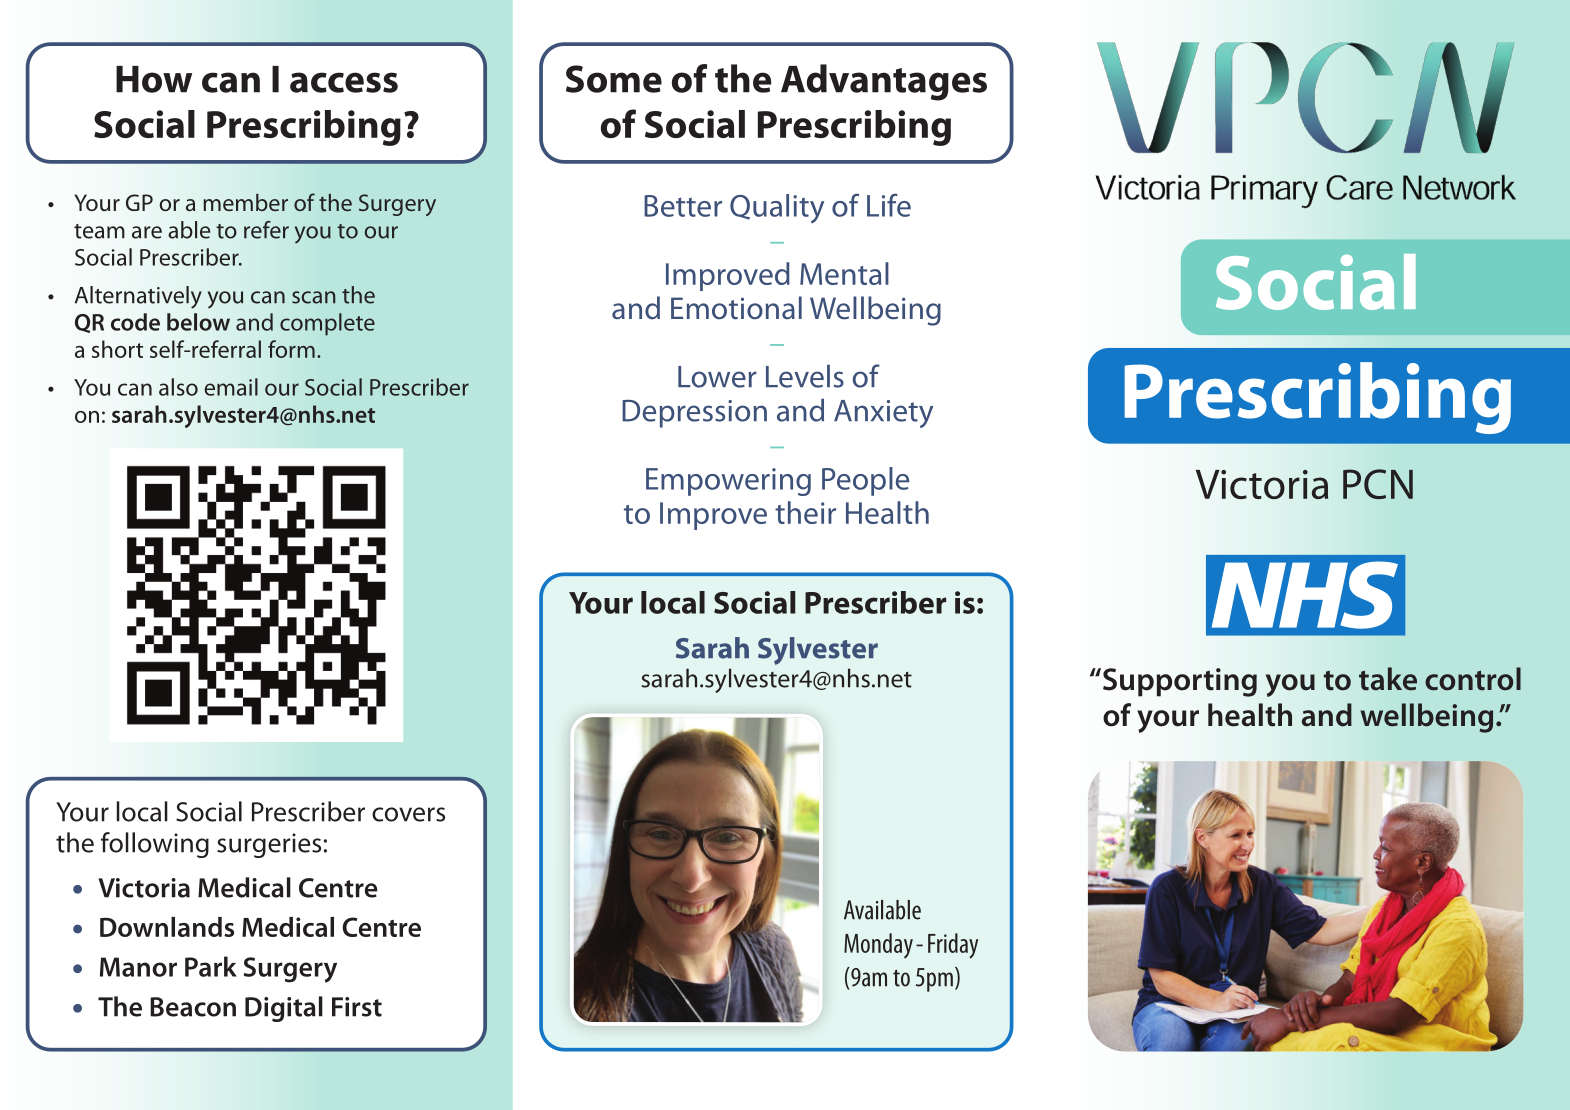  What do you see at coordinates (889, 205) in the screenshot?
I see `Life` at bounding box center [889, 205].
